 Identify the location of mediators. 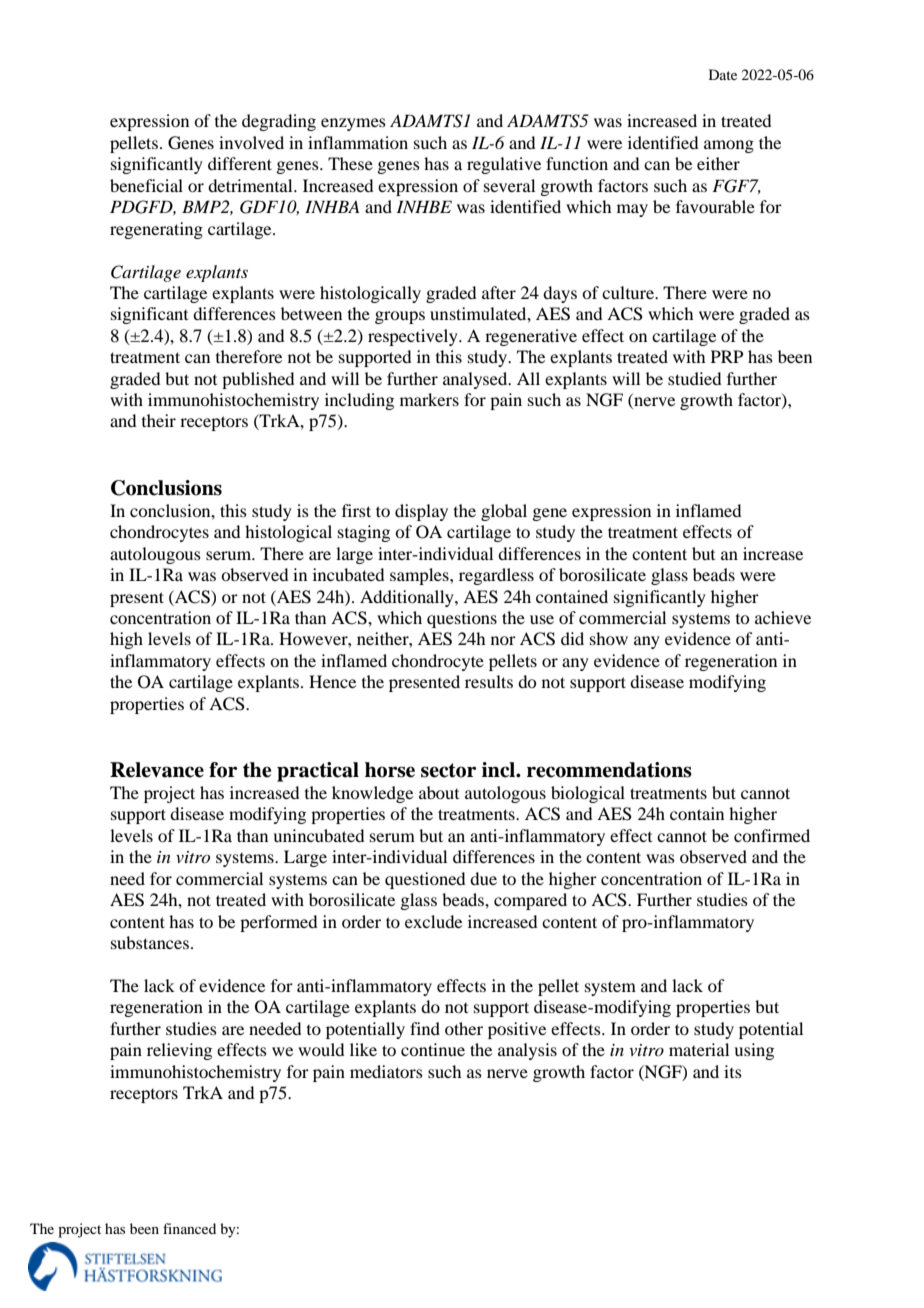
(386, 1071).
